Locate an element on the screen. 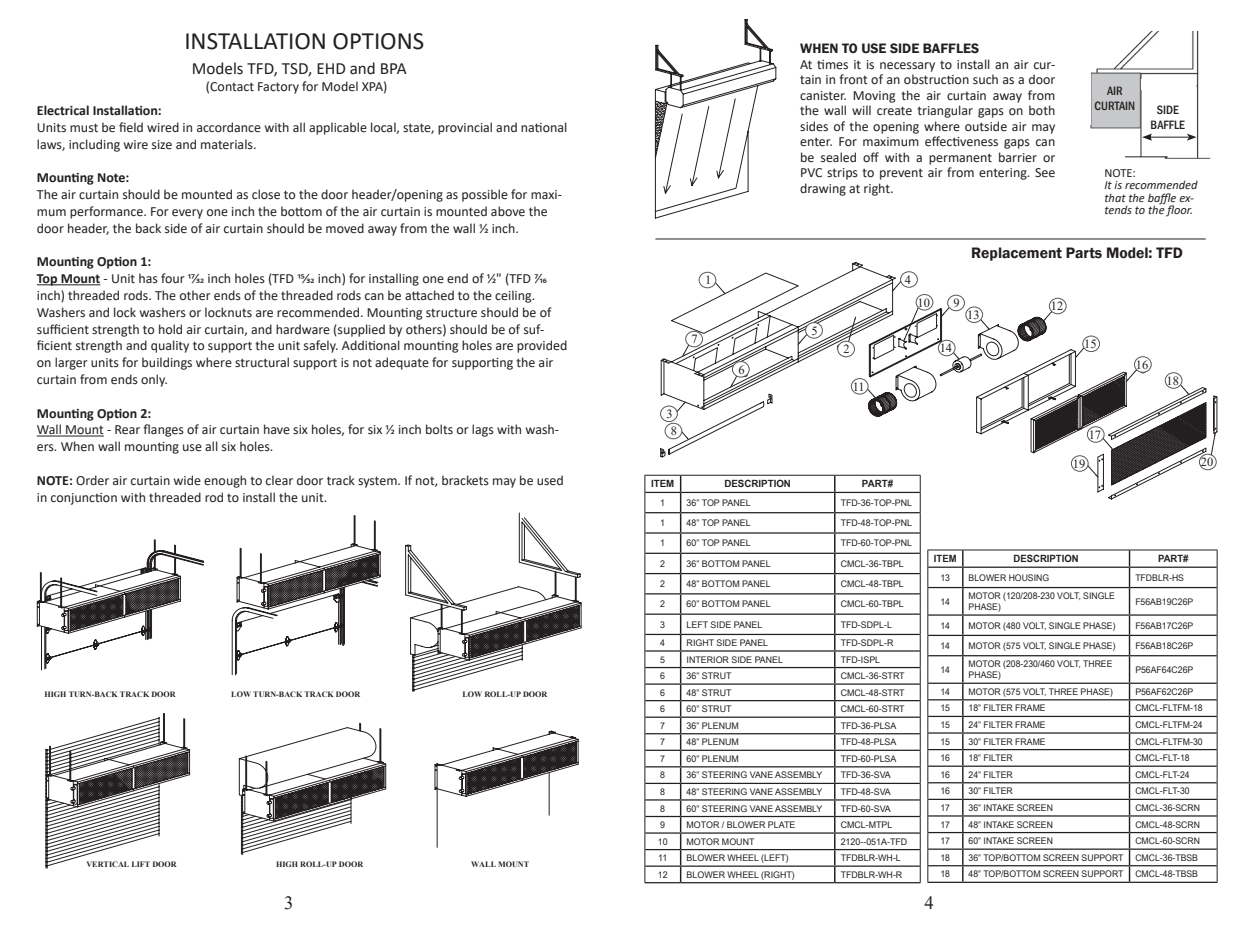  conjunction is located at coordinates (84, 499).
